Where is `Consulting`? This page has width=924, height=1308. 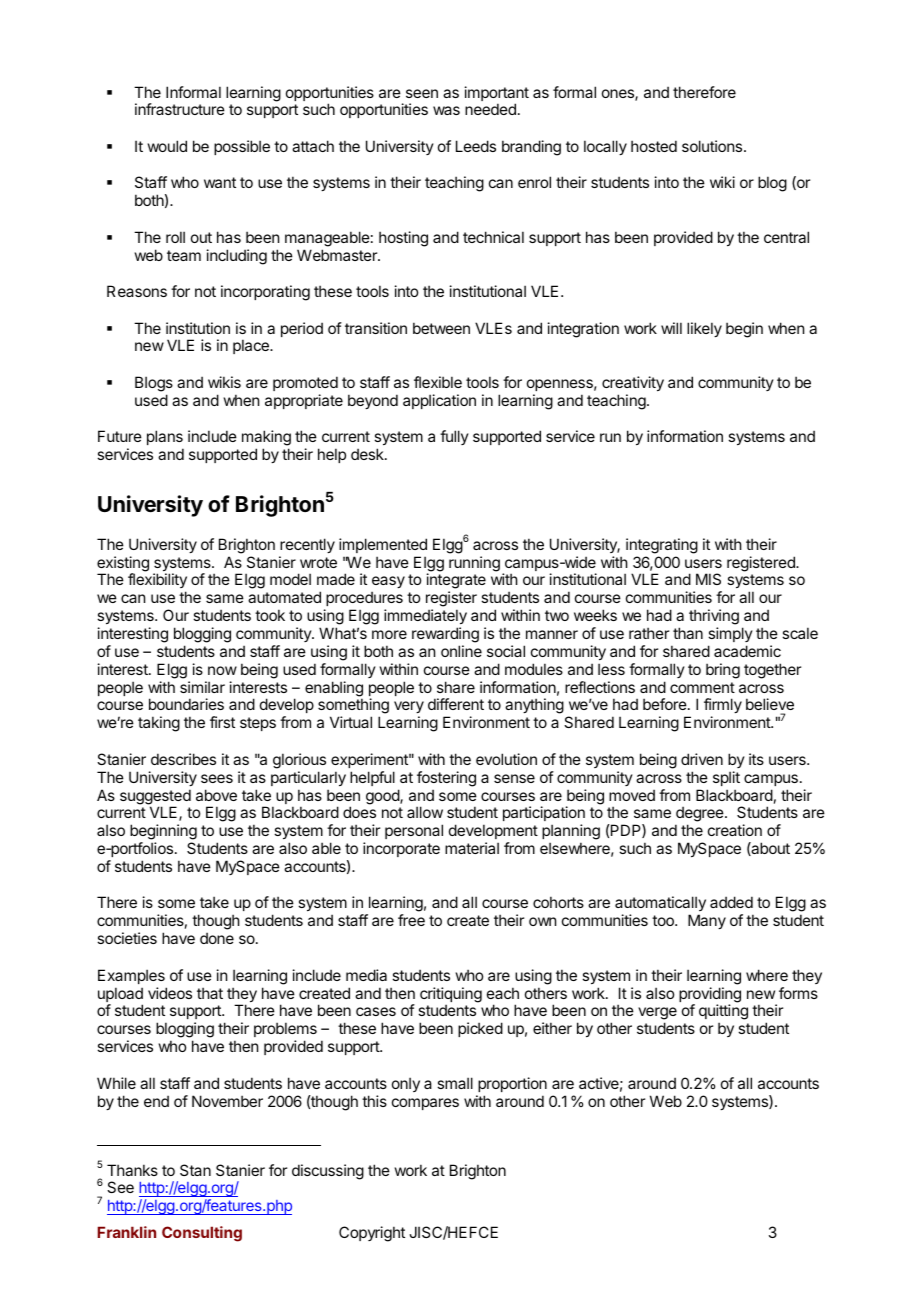
Consulting is located at coordinates (202, 1234).
